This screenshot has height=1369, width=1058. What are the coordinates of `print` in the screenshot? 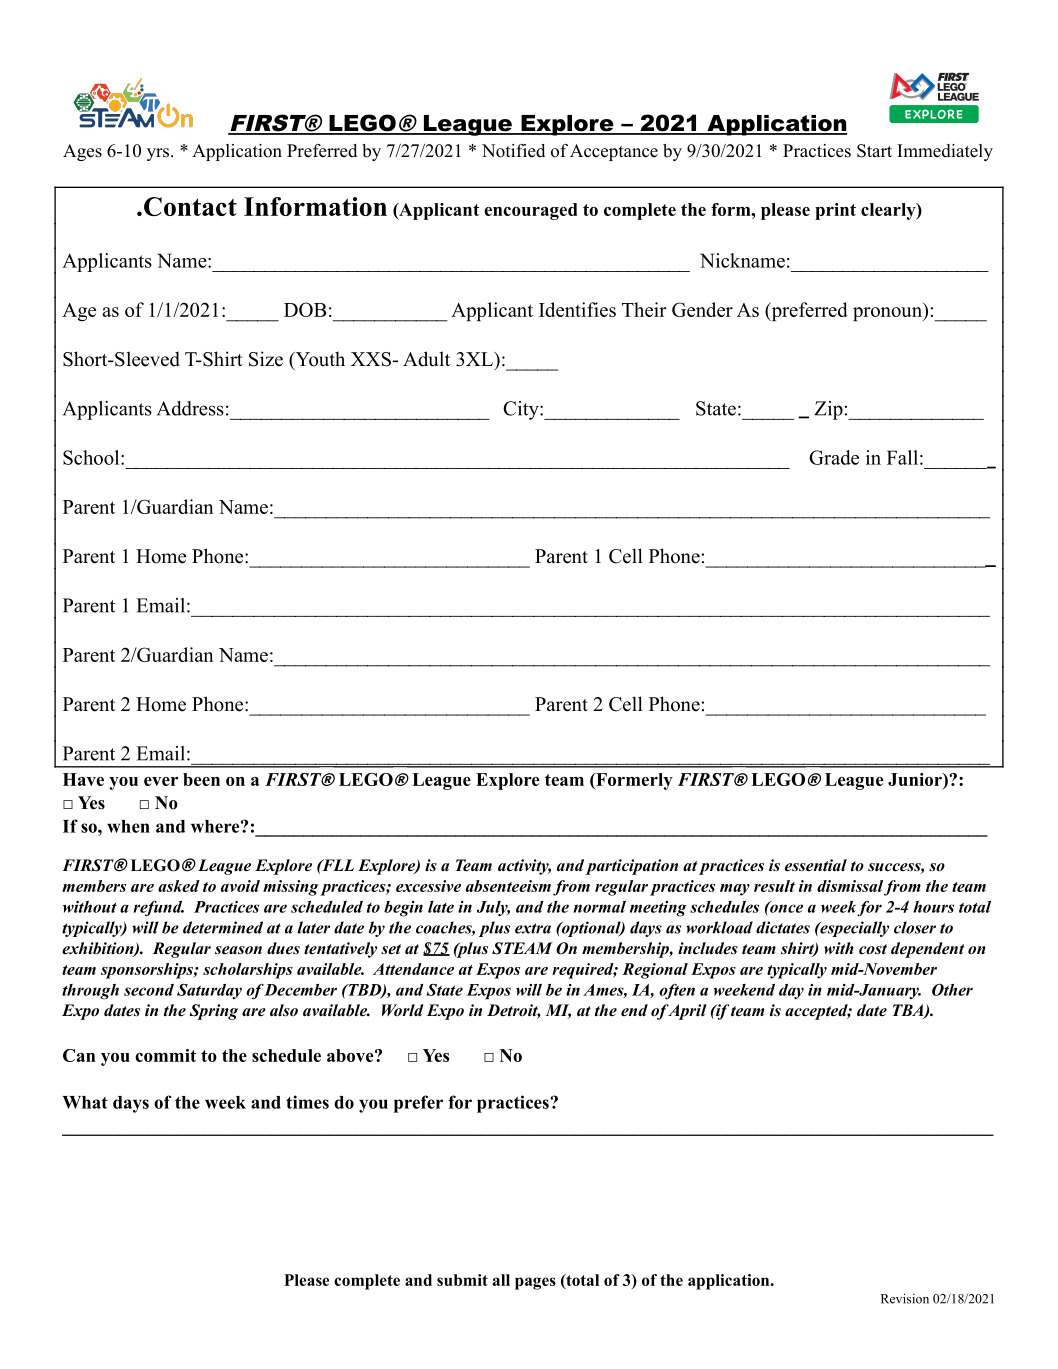 It's located at (835, 211).
